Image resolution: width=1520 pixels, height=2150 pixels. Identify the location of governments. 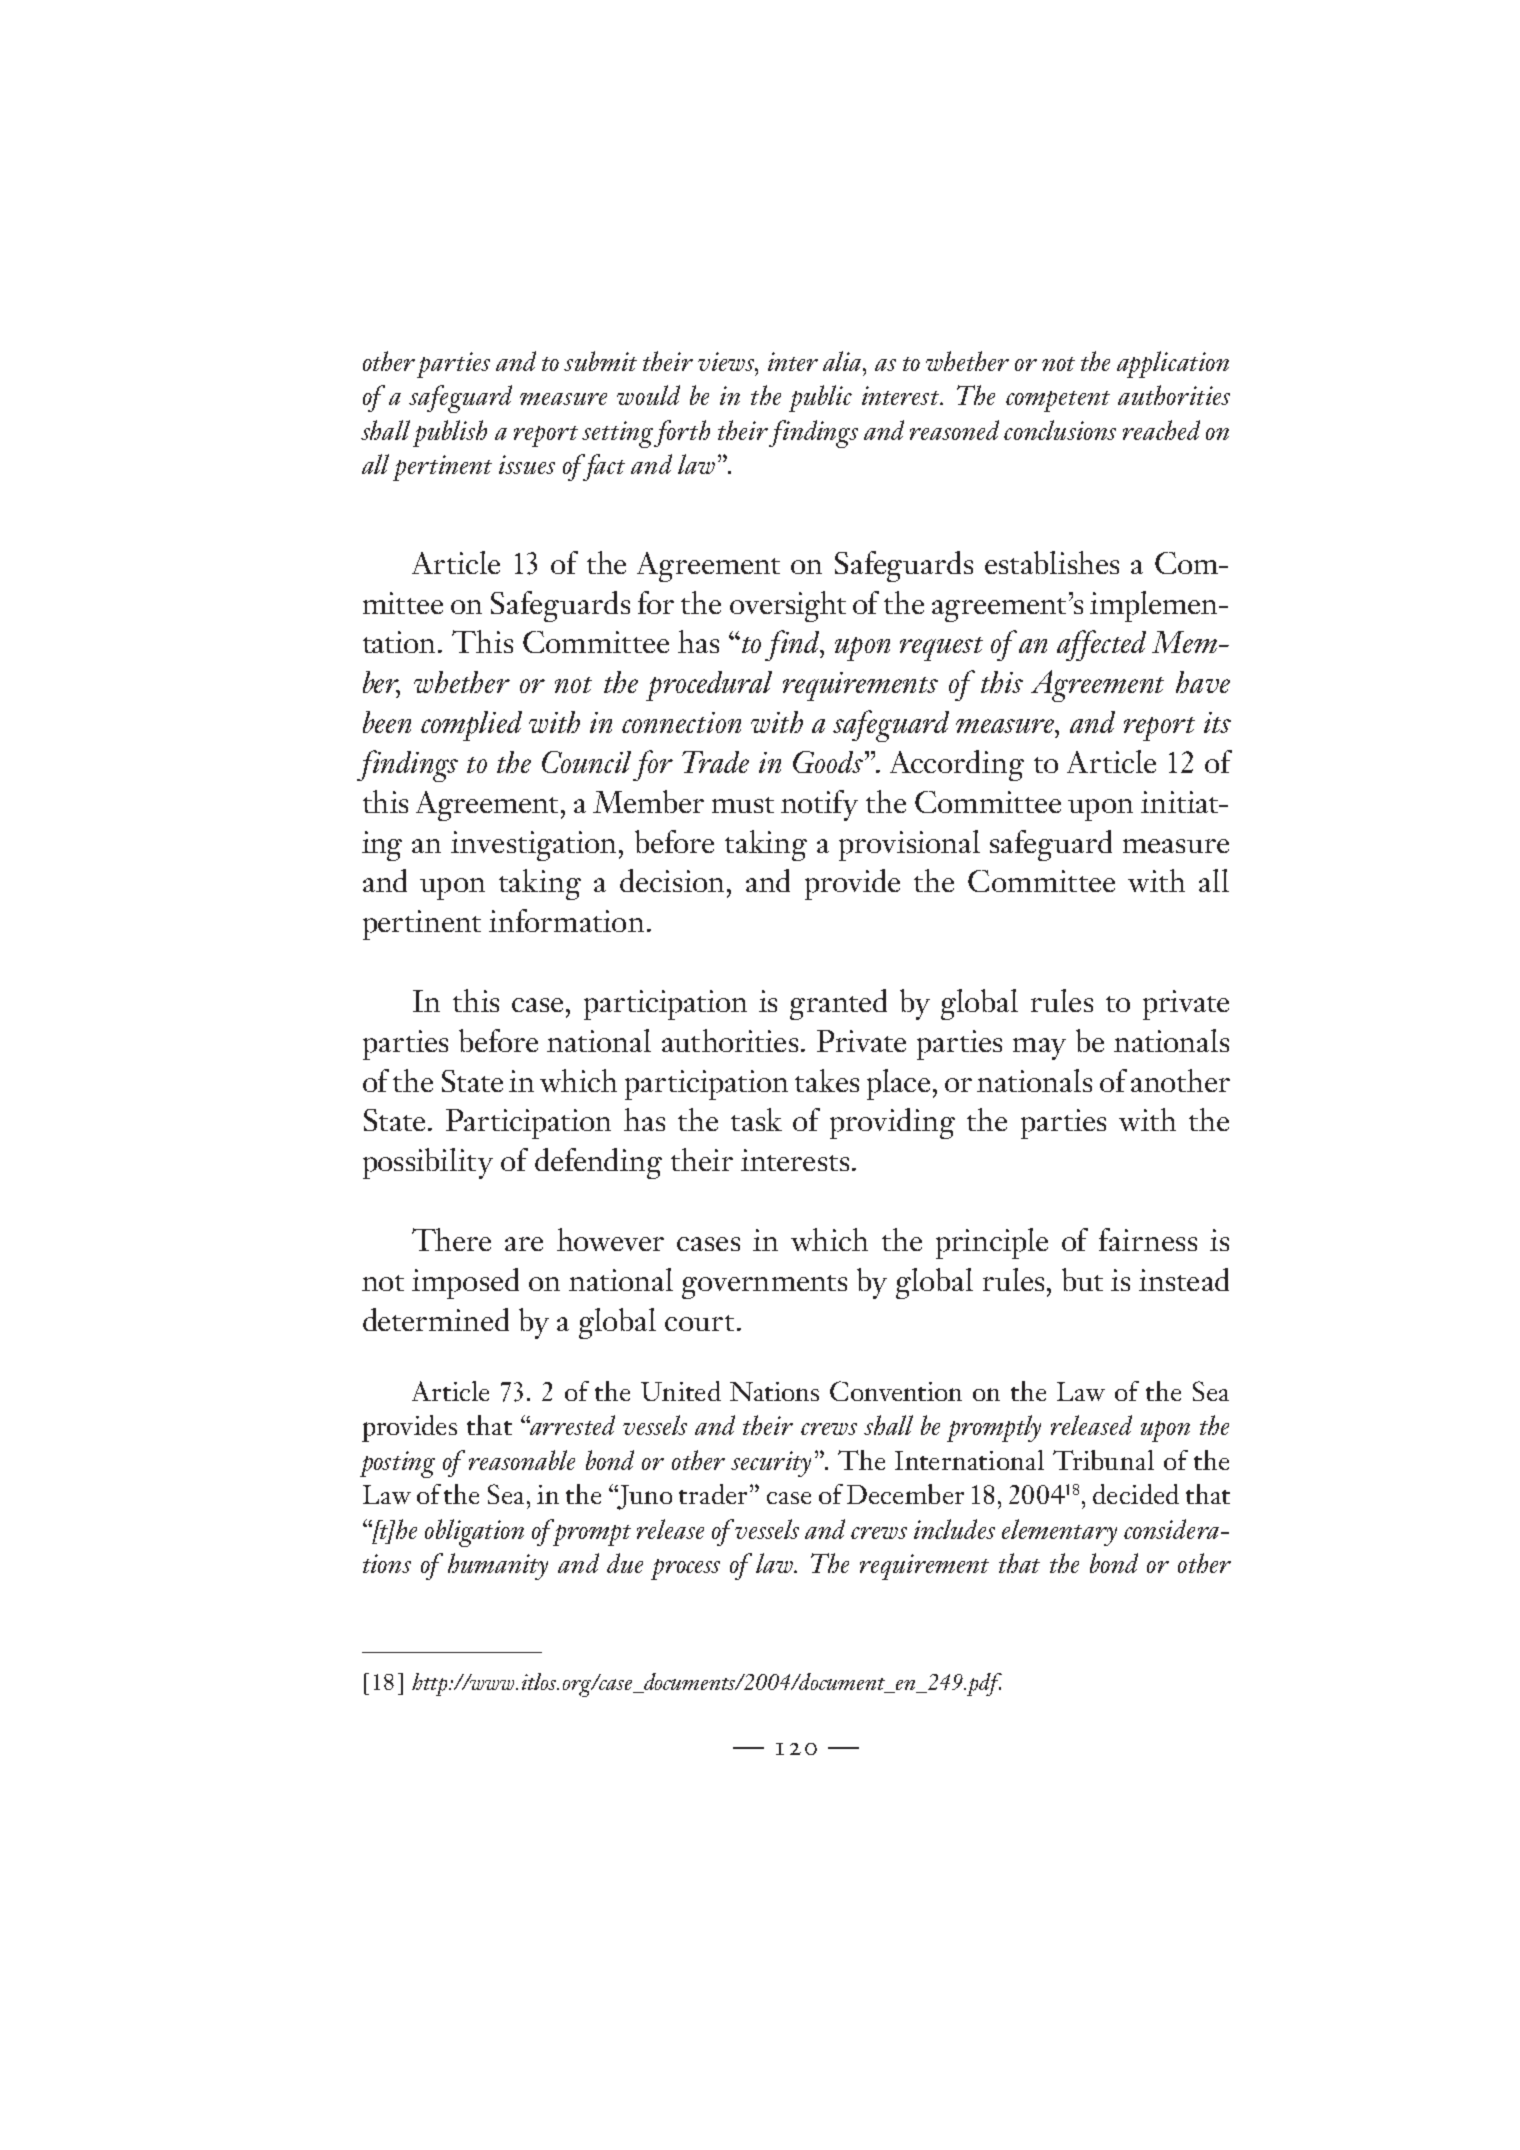
(764, 1287).
